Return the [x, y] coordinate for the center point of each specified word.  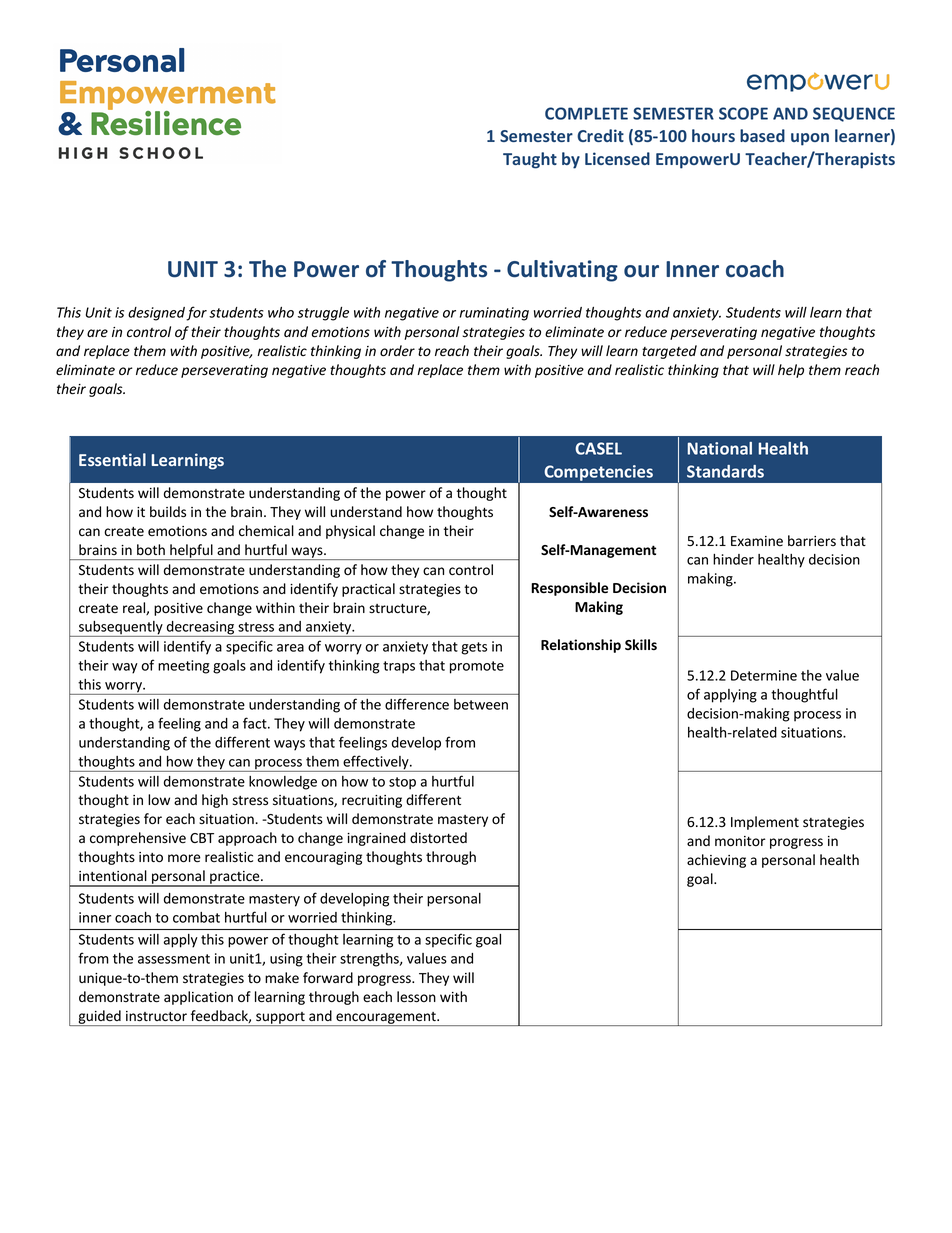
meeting [184, 667]
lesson [416, 997]
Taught [530, 160]
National [720, 448]
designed [156, 314]
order [397, 351]
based [762, 135]
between [481, 704]
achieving [716, 861]
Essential [112, 459]
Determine [764, 675]
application [198, 998]
